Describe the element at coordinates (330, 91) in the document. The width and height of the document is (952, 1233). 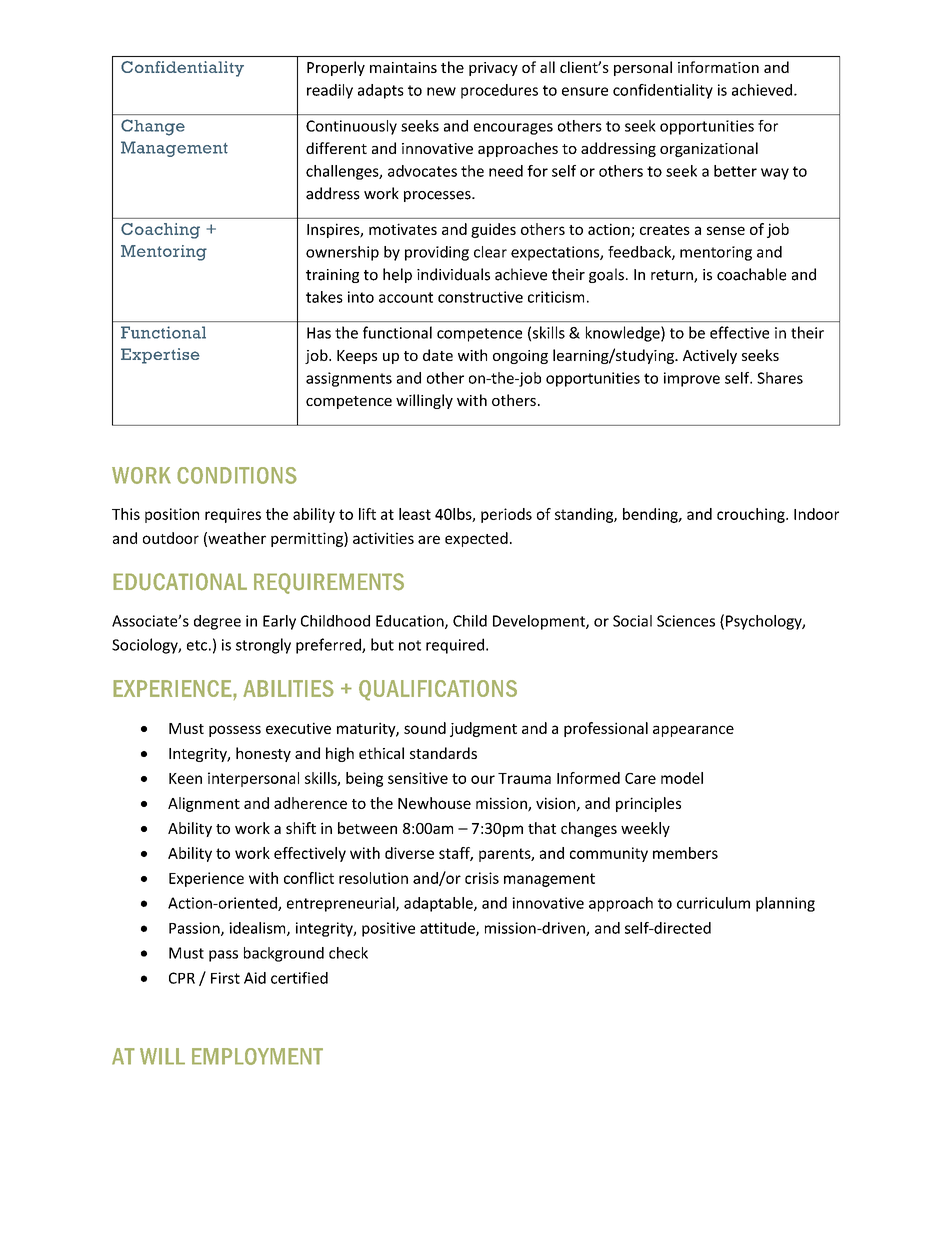
I see `readily` at that location.
